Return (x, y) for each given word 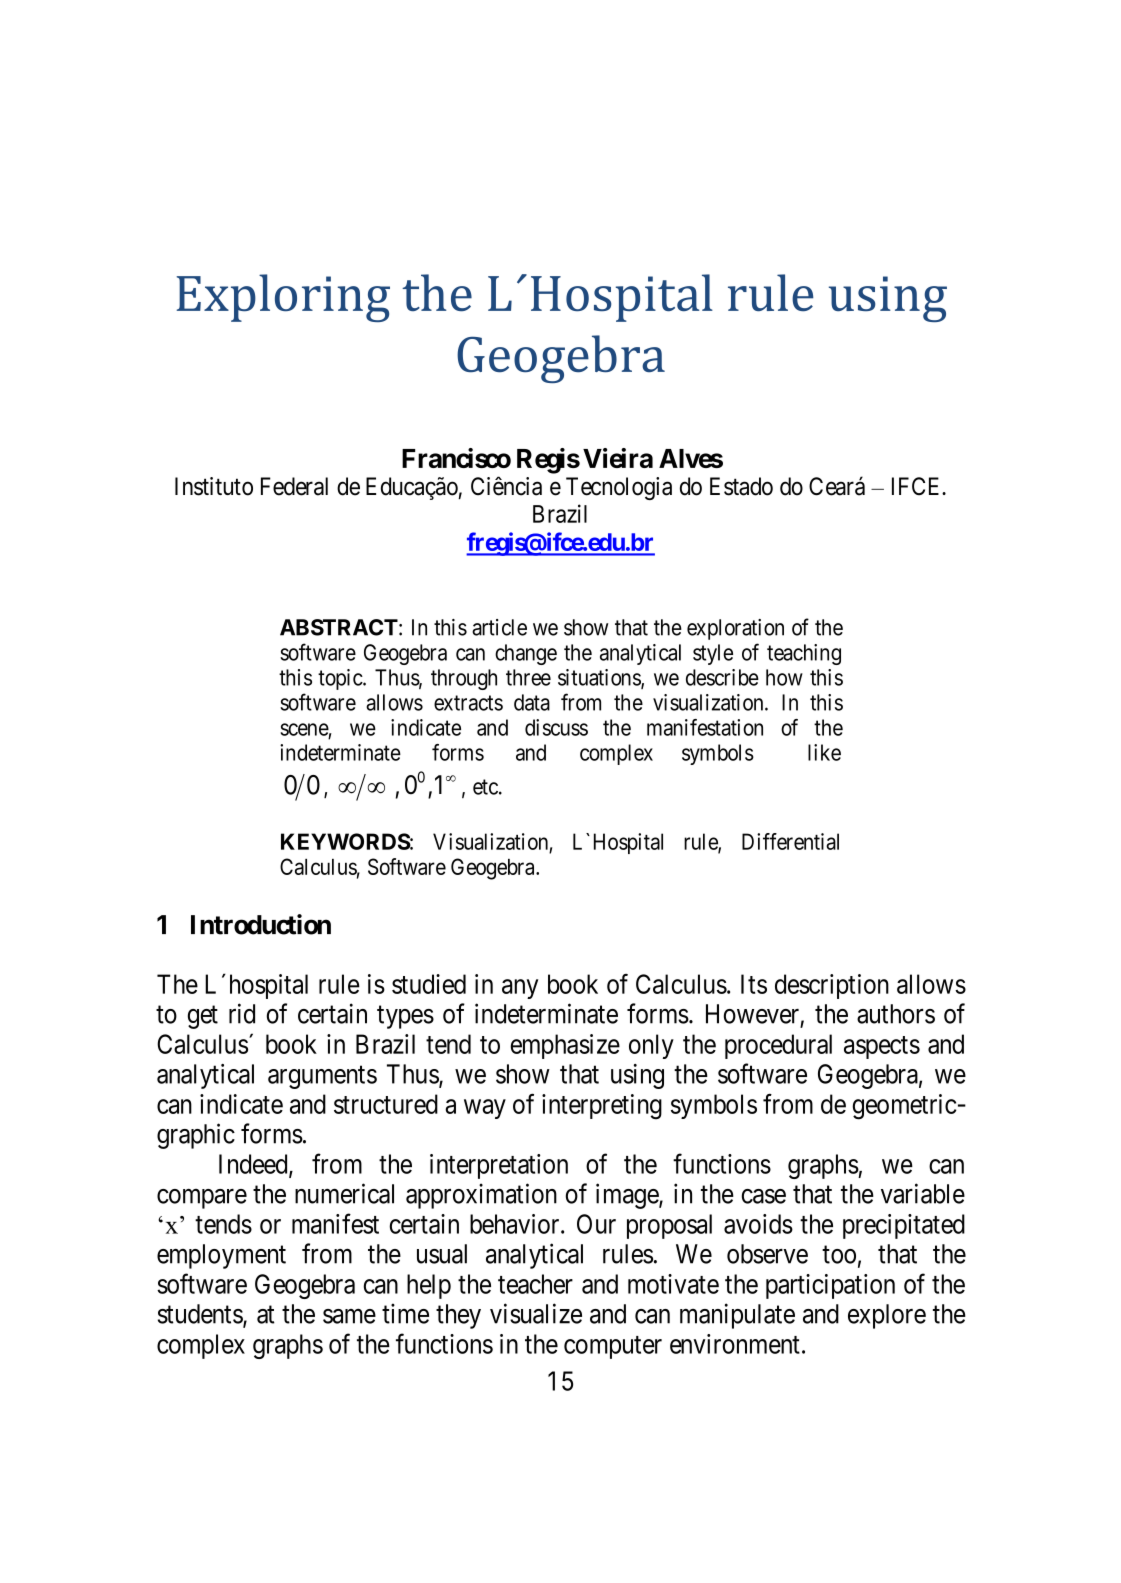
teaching (804, 654)
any (520, 989)
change (526, 654)
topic (341, 679)
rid (242, 1013)
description (832, 986)
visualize (536, 1313)
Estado (741, 486)
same (349, 1316)
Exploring (283, 298)
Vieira (618, 458)
